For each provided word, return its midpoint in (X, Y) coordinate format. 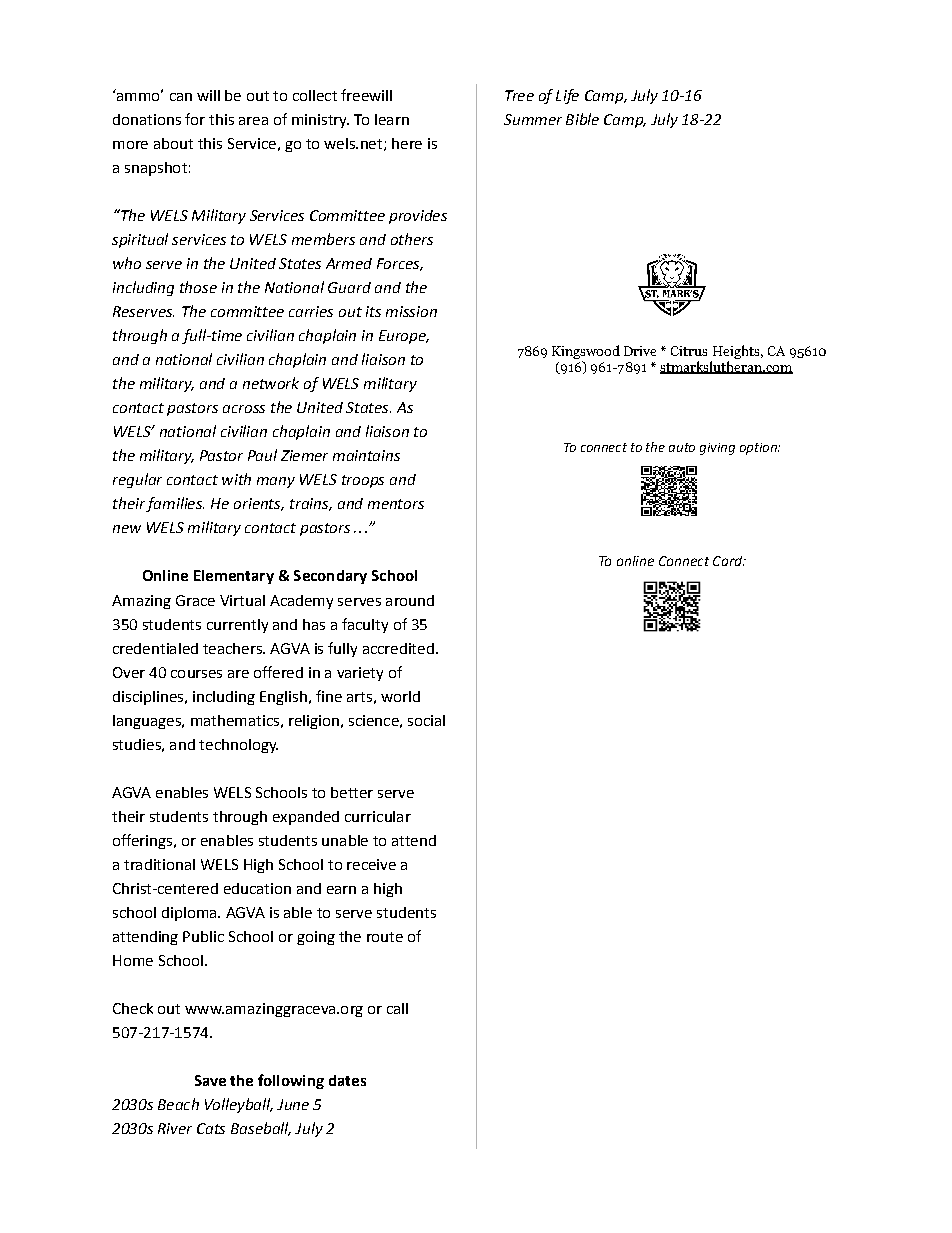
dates (347, 1080)
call (397, 1008)
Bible (582, 119)
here (407, 143)
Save (210, 1080)
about (173, 143)
